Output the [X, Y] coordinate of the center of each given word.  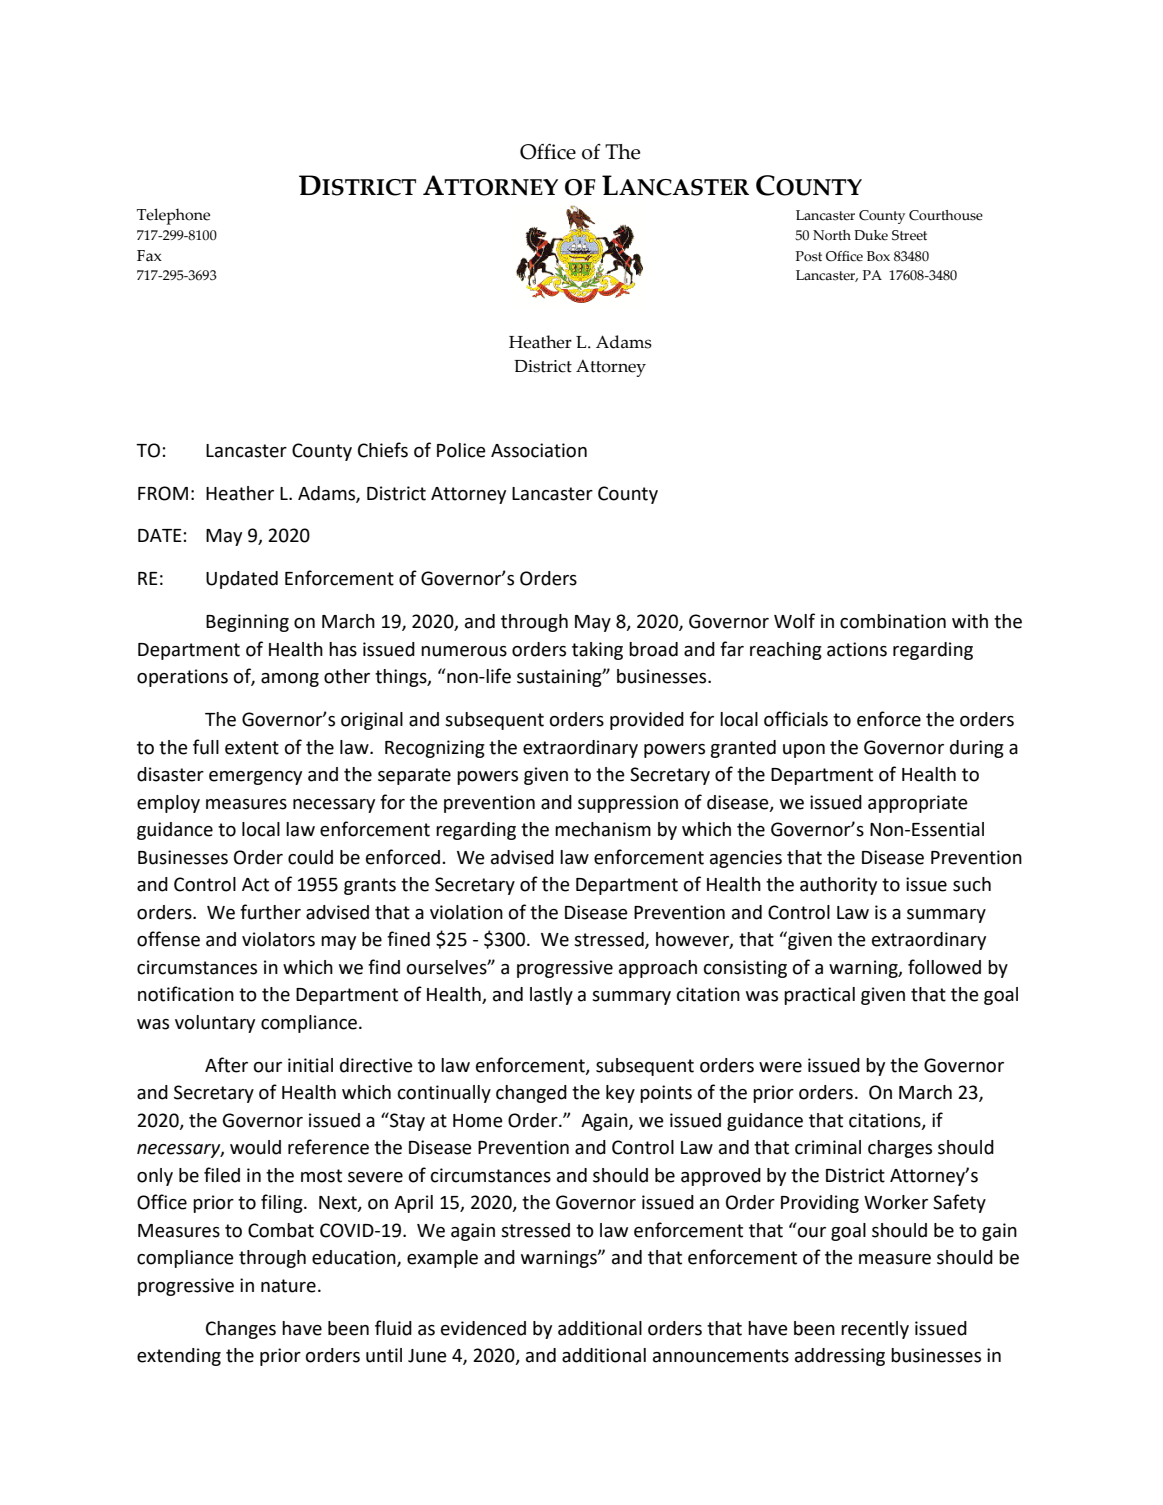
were [780, 1067]
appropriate [918, 804]
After [226, 1065]
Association [539, 450]
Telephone [173, 216]
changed [531, 1094]
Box [878, 256]
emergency [255, 778]
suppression [628, 804]
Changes [241, 1330]
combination [893, 621]
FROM [163, 493]
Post [809, 256]
